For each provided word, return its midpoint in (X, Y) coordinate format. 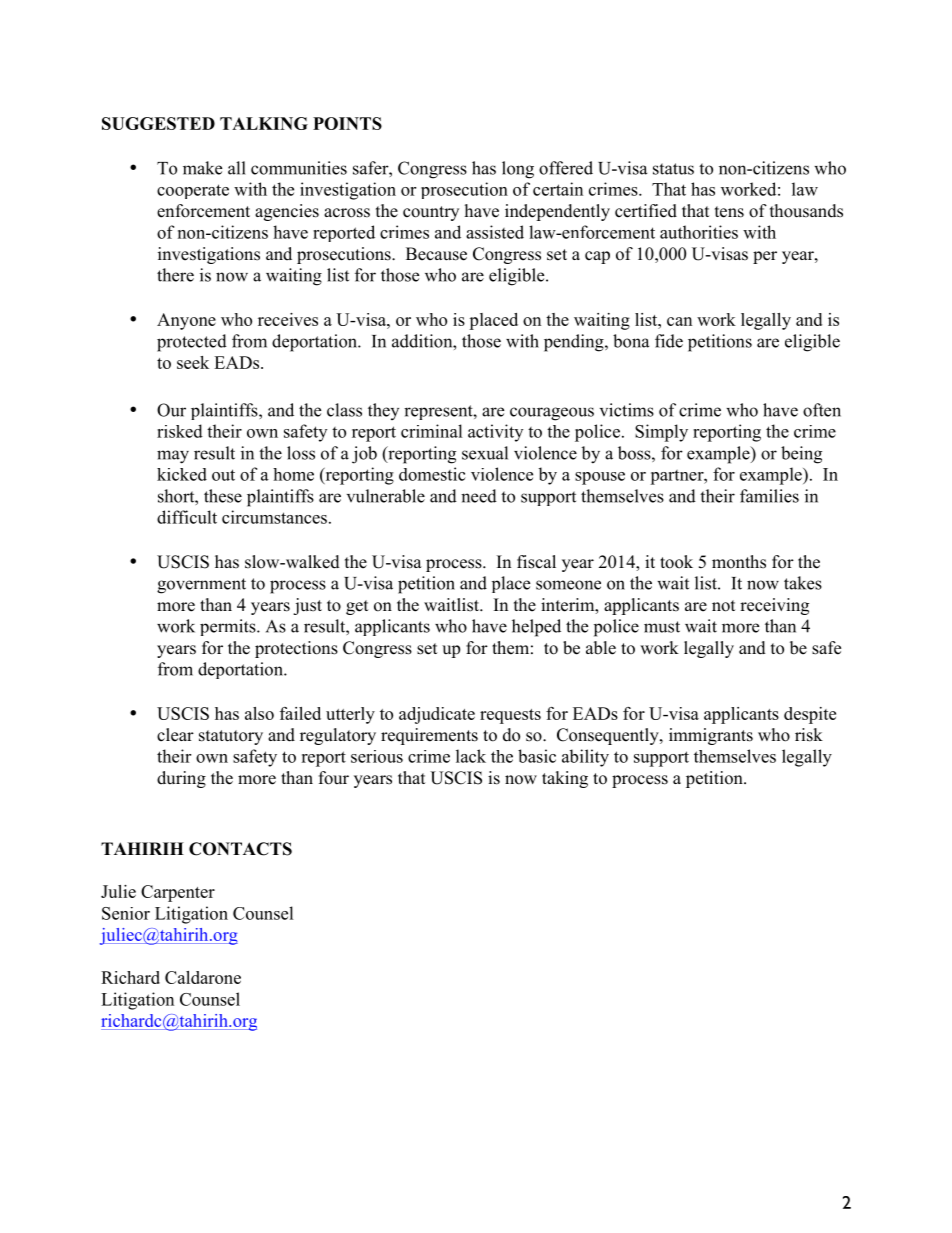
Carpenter (178, 893)
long (518, 170)
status (673, 169)
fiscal (536, 562)
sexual (485, 453)
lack (471, 756)
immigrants (711, 736)
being (801, 455)
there (175, 275)
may (173, 457)
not (723, 606)
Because (436, 254)
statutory (231, 737)
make (202, 168)
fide (669, 341)
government (201, 586)
